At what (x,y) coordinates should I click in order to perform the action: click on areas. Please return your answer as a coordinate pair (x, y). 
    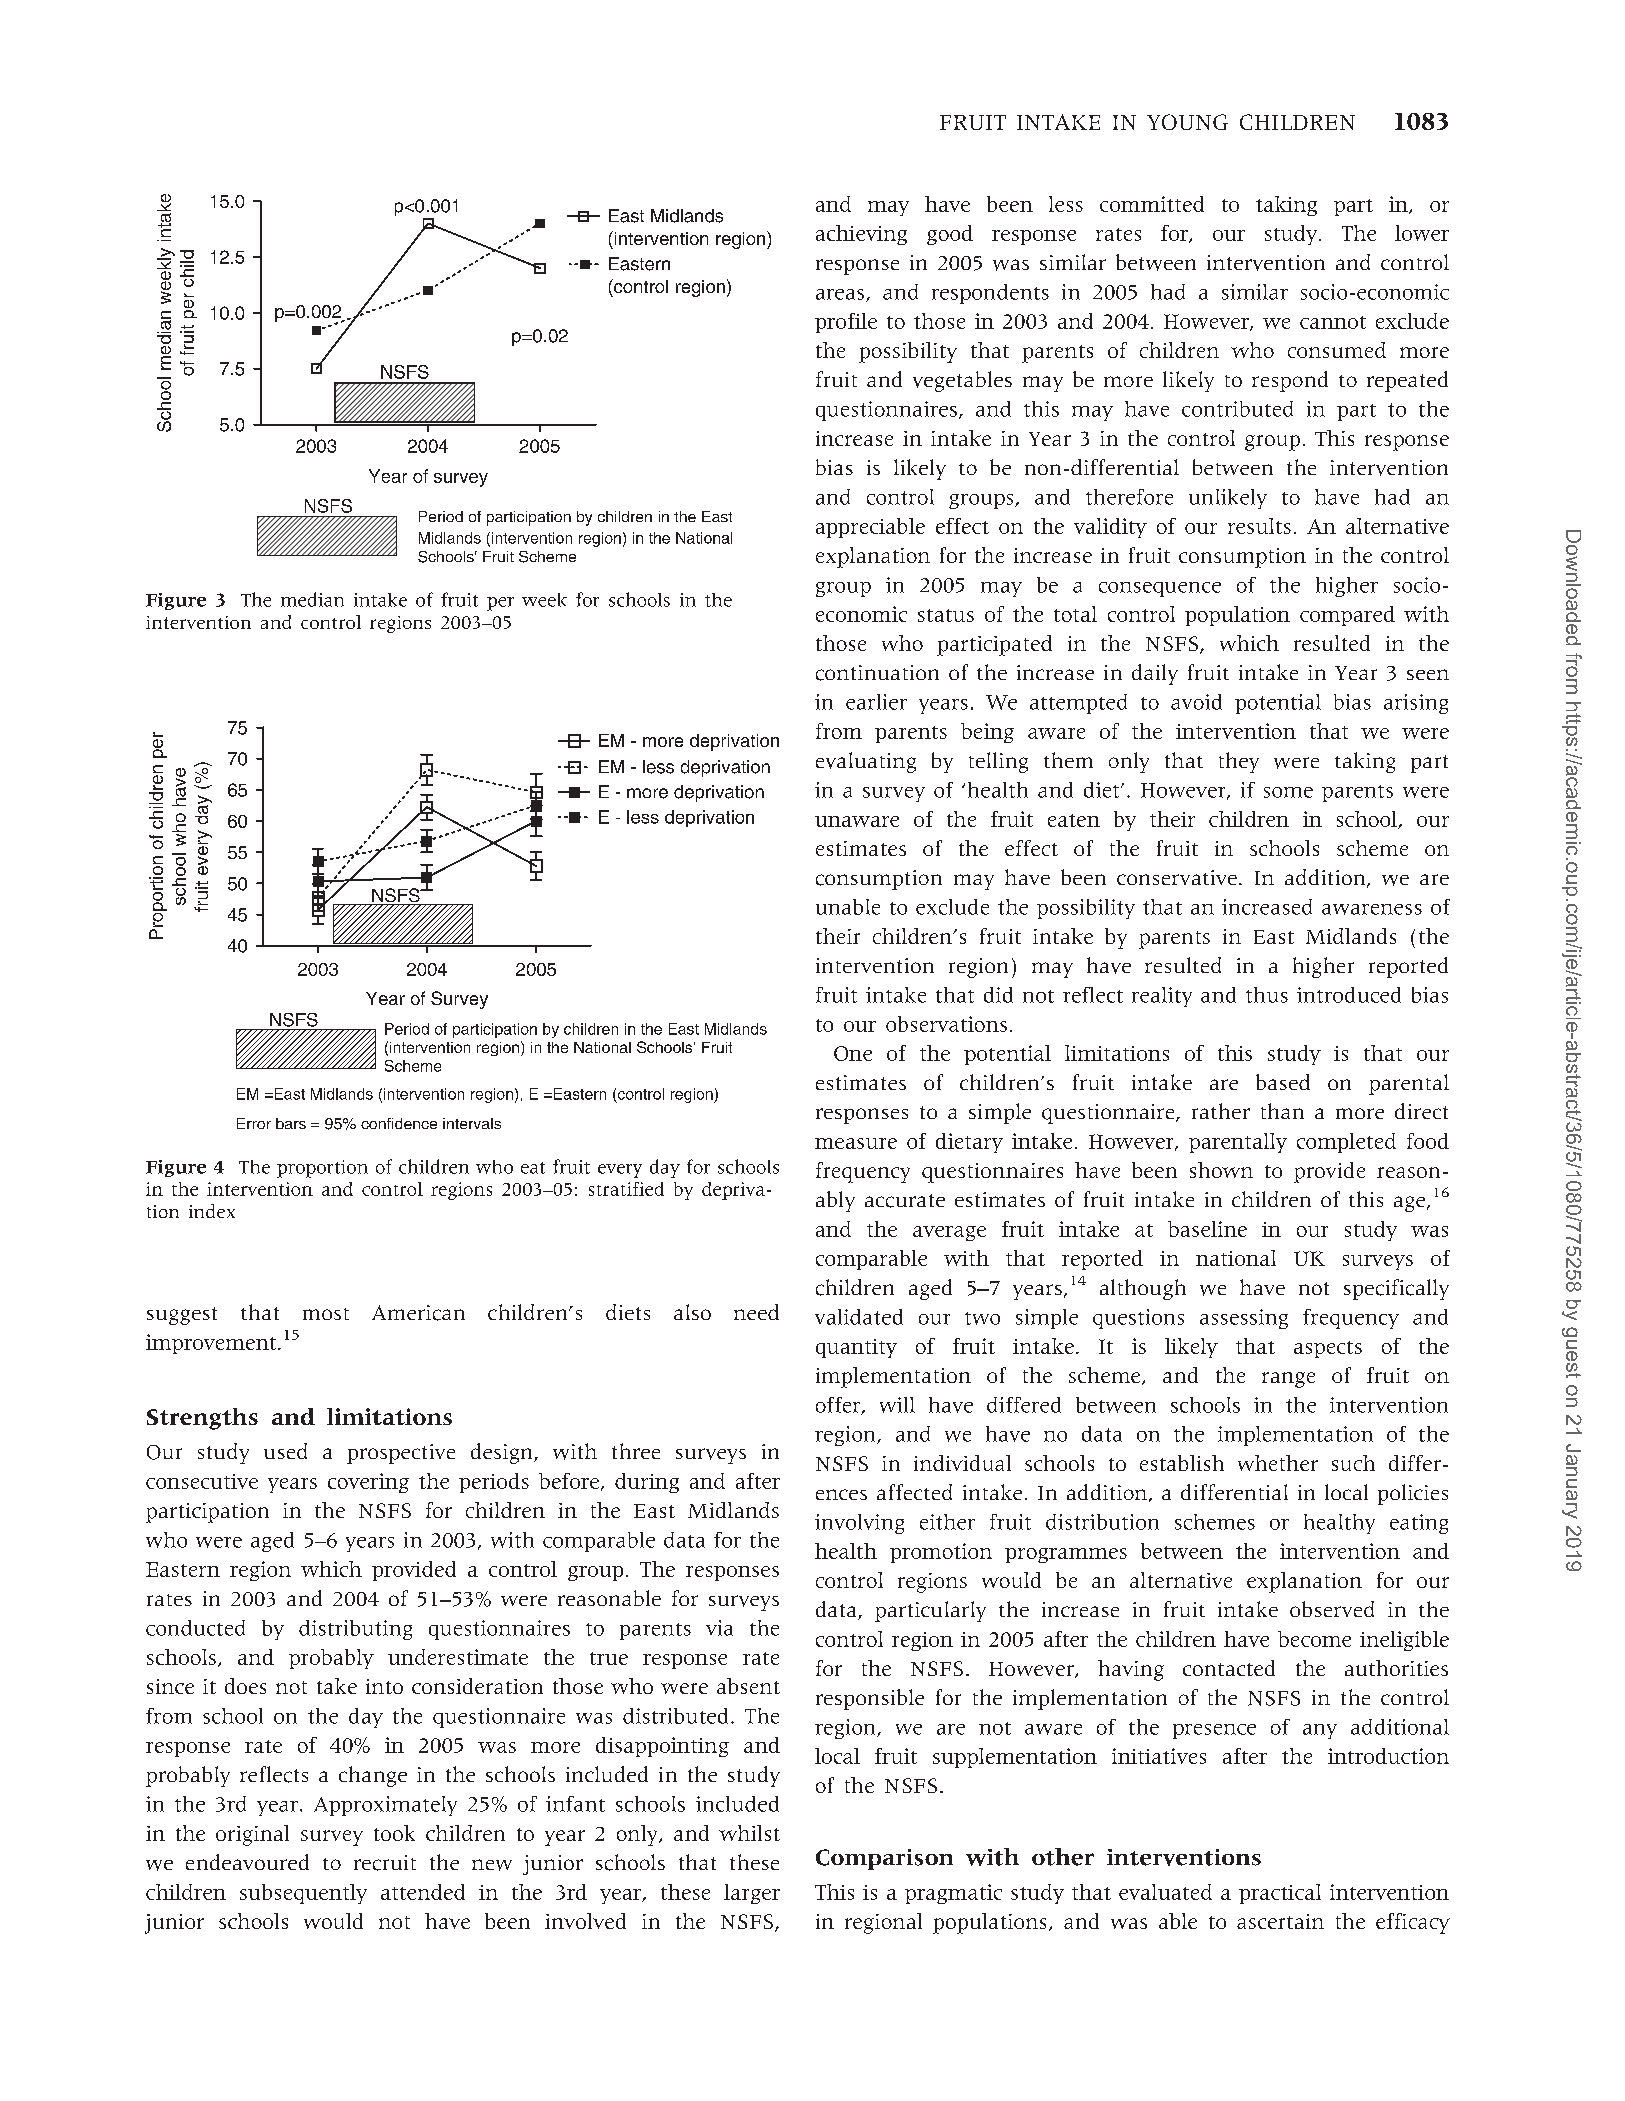
    Looking at the image, I should click on (841, 295).
